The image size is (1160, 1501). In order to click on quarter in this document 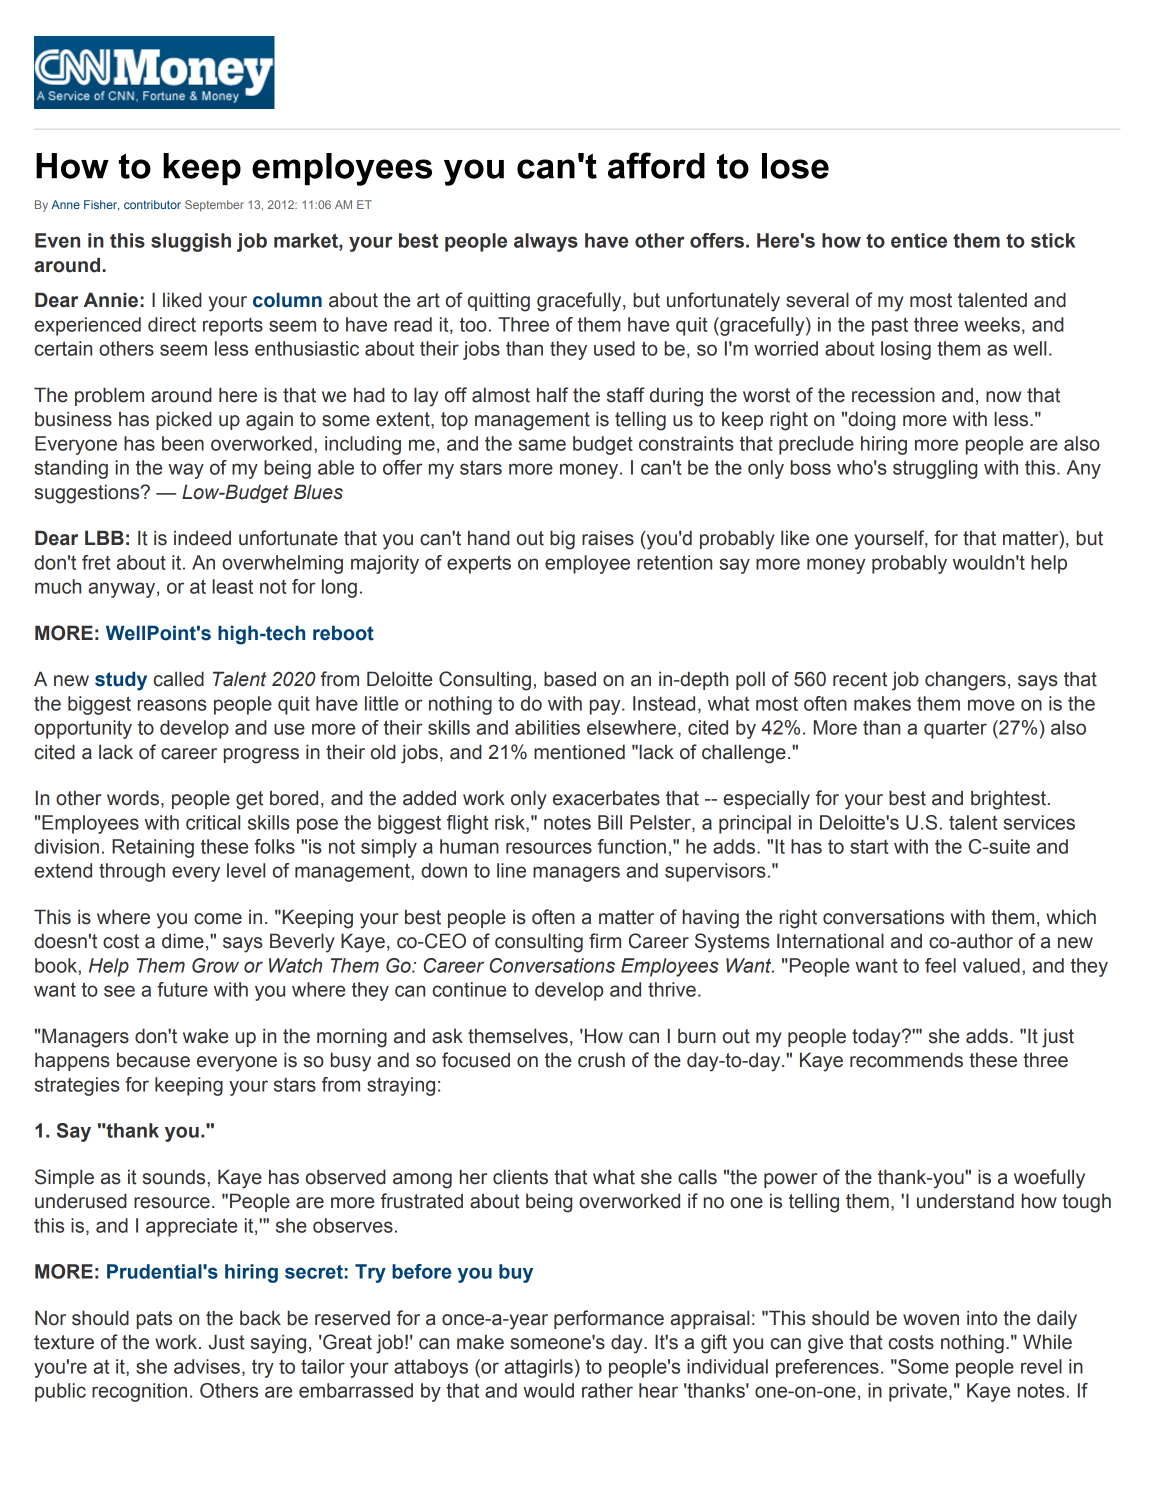, I will do `click(955, 729)`.
